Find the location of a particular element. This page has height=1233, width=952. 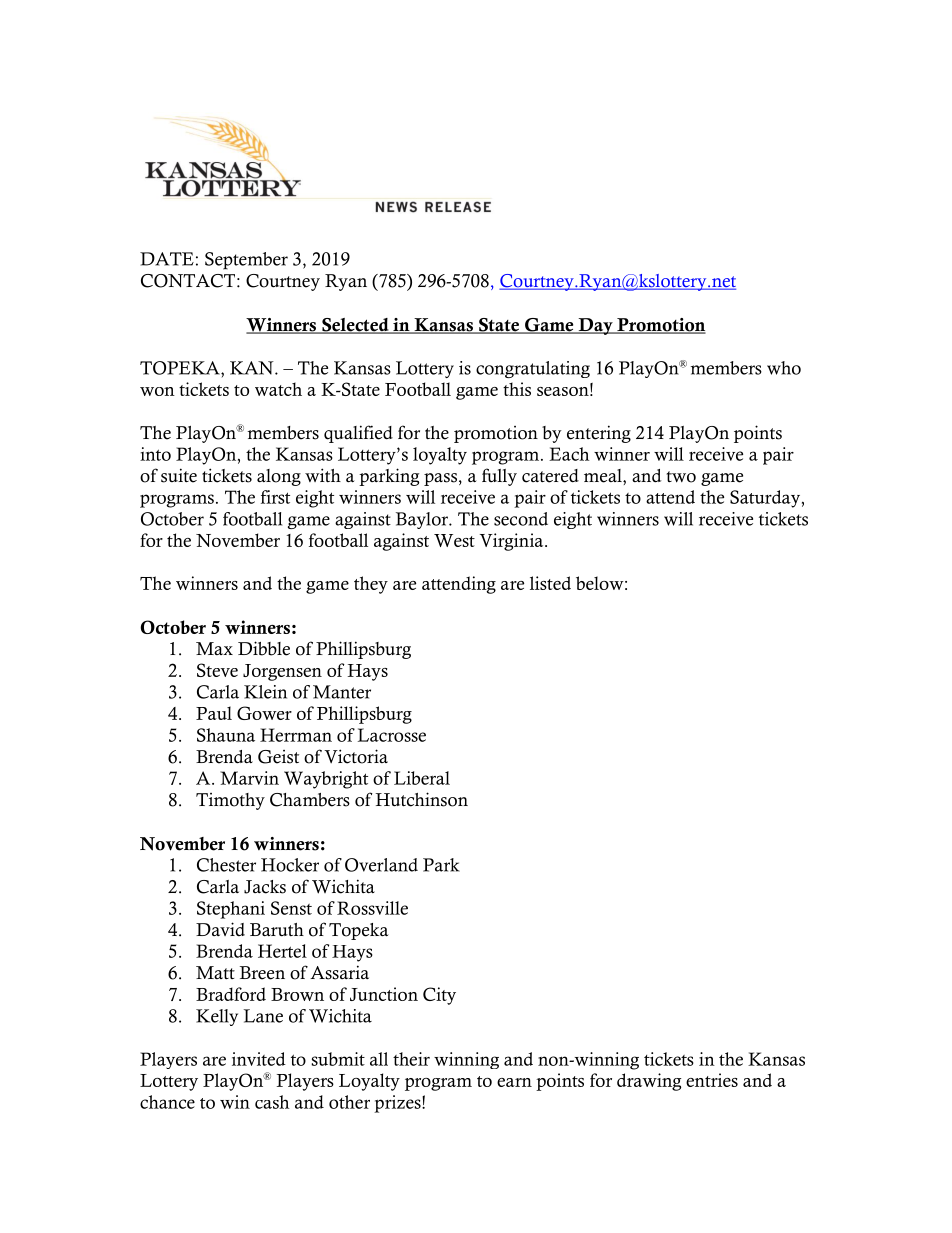

who is located at coordinates (784, 368).
